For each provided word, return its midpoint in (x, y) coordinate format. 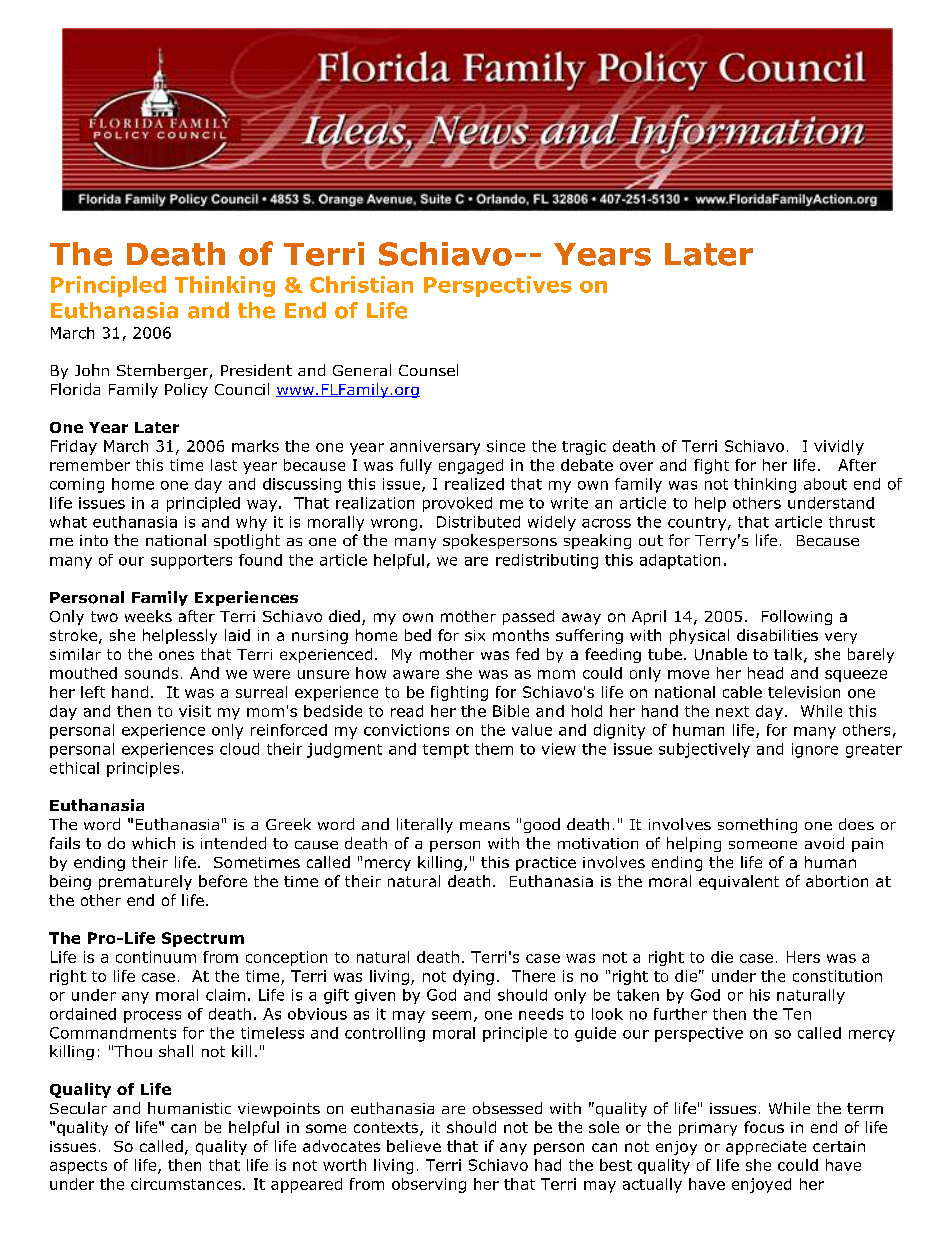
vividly (839, 447)
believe (414, 1146)
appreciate (766, 1148)
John (92, 370)
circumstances (186, 1184)
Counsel (428, 370)
